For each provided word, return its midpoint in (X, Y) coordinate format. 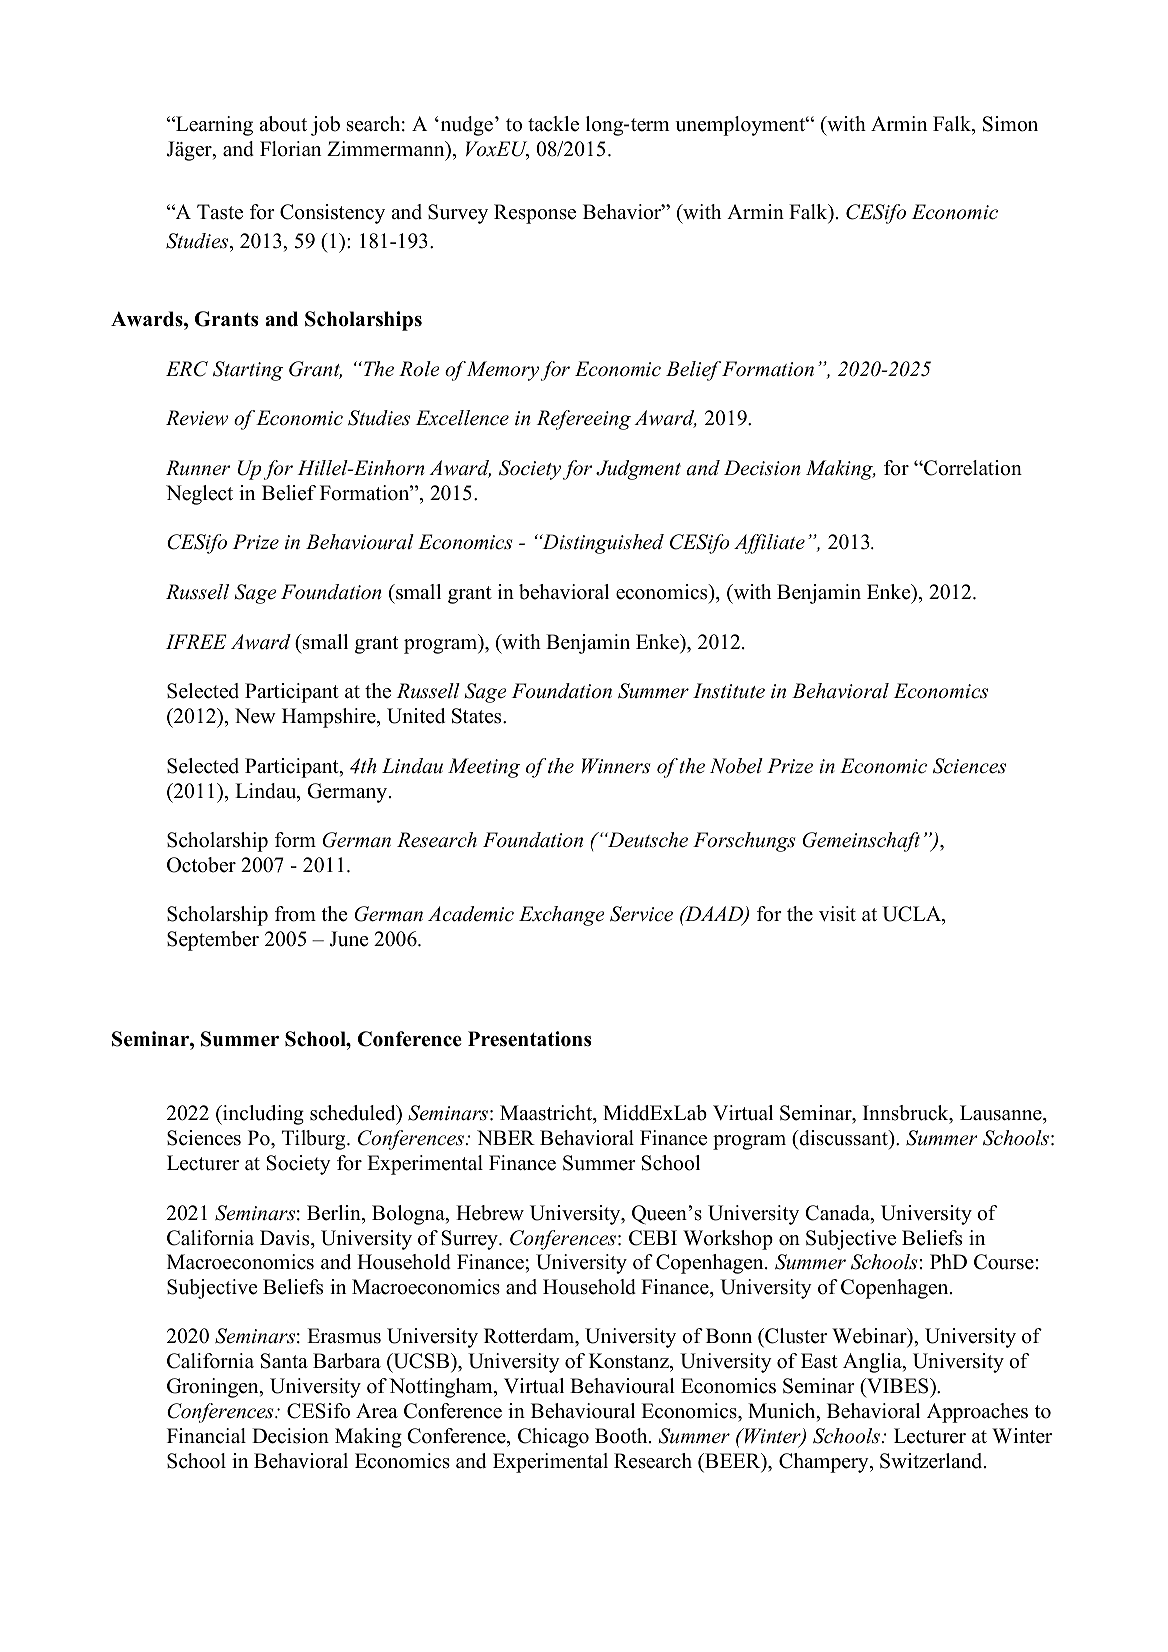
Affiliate (769, 544)
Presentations (529, 1039)
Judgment (638, 470)
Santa (284, 1361)
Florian (291, 149)
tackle (553, 124)
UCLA (913, 915)
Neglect (199, 495)
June (349, 939)
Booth (622, 1436)
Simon (1010, 124)
